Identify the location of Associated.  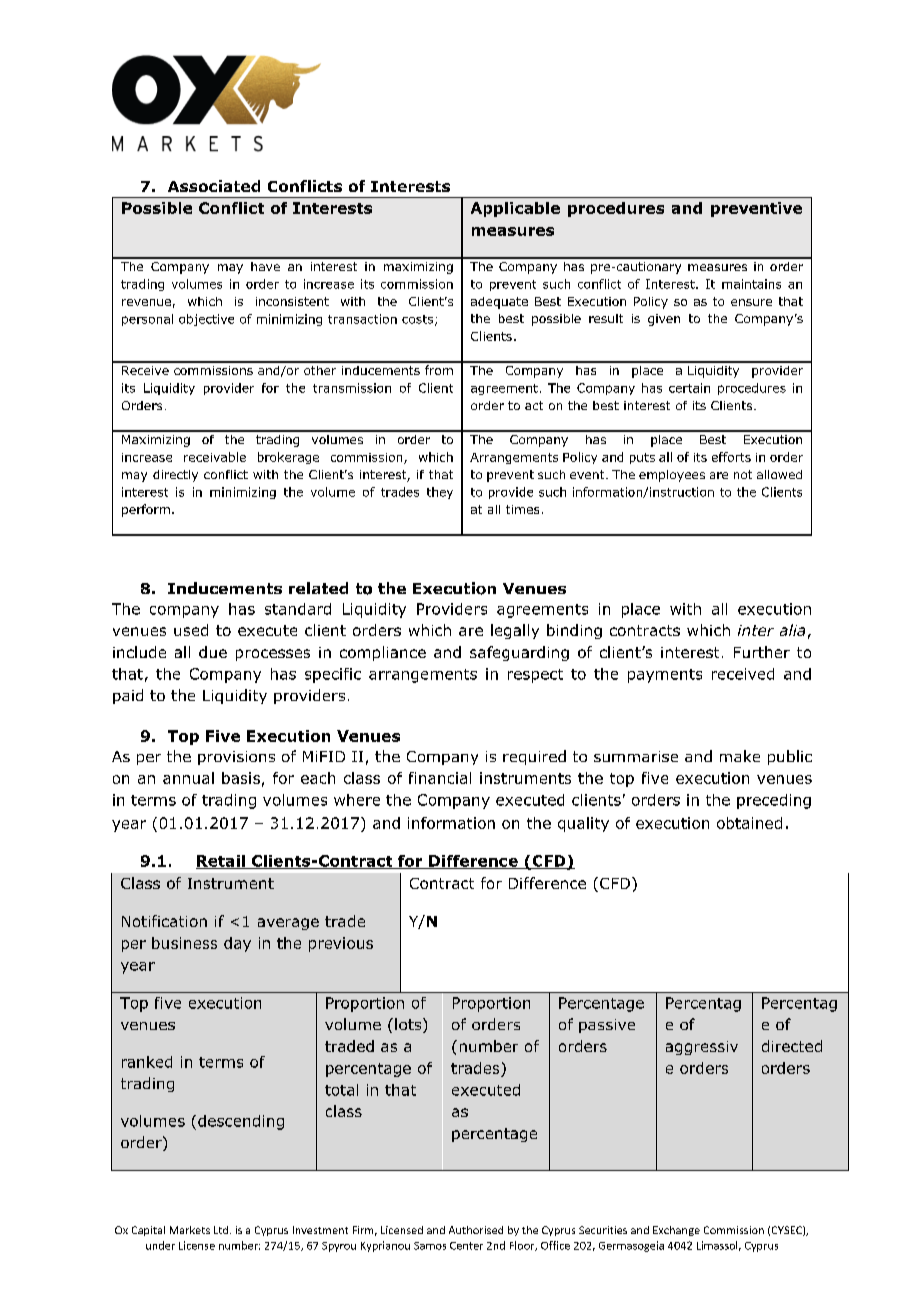
(214, 186).
